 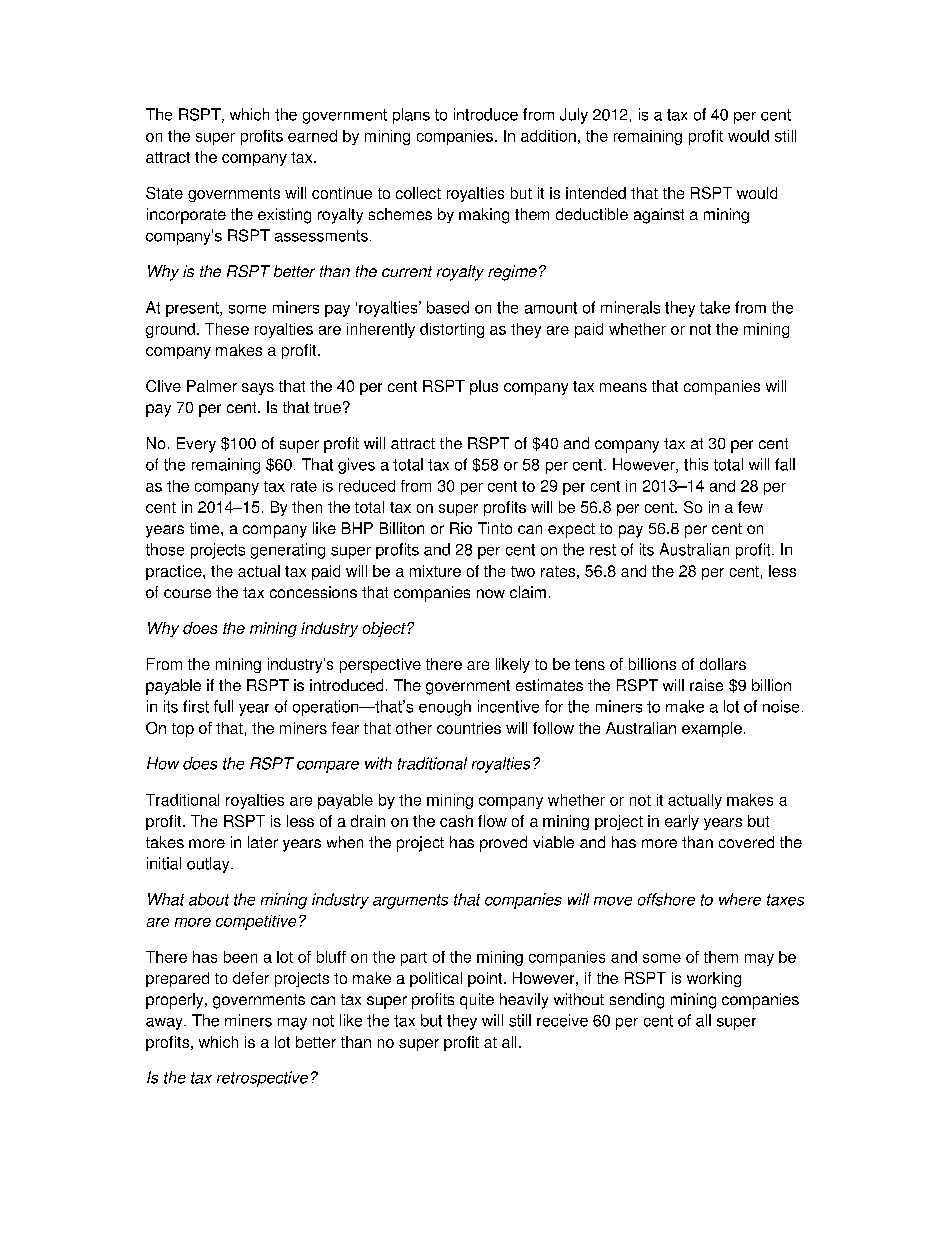 What do you see at coordinates (750, 507) in the document?
I see `few` at bounding box center [750, 507].
